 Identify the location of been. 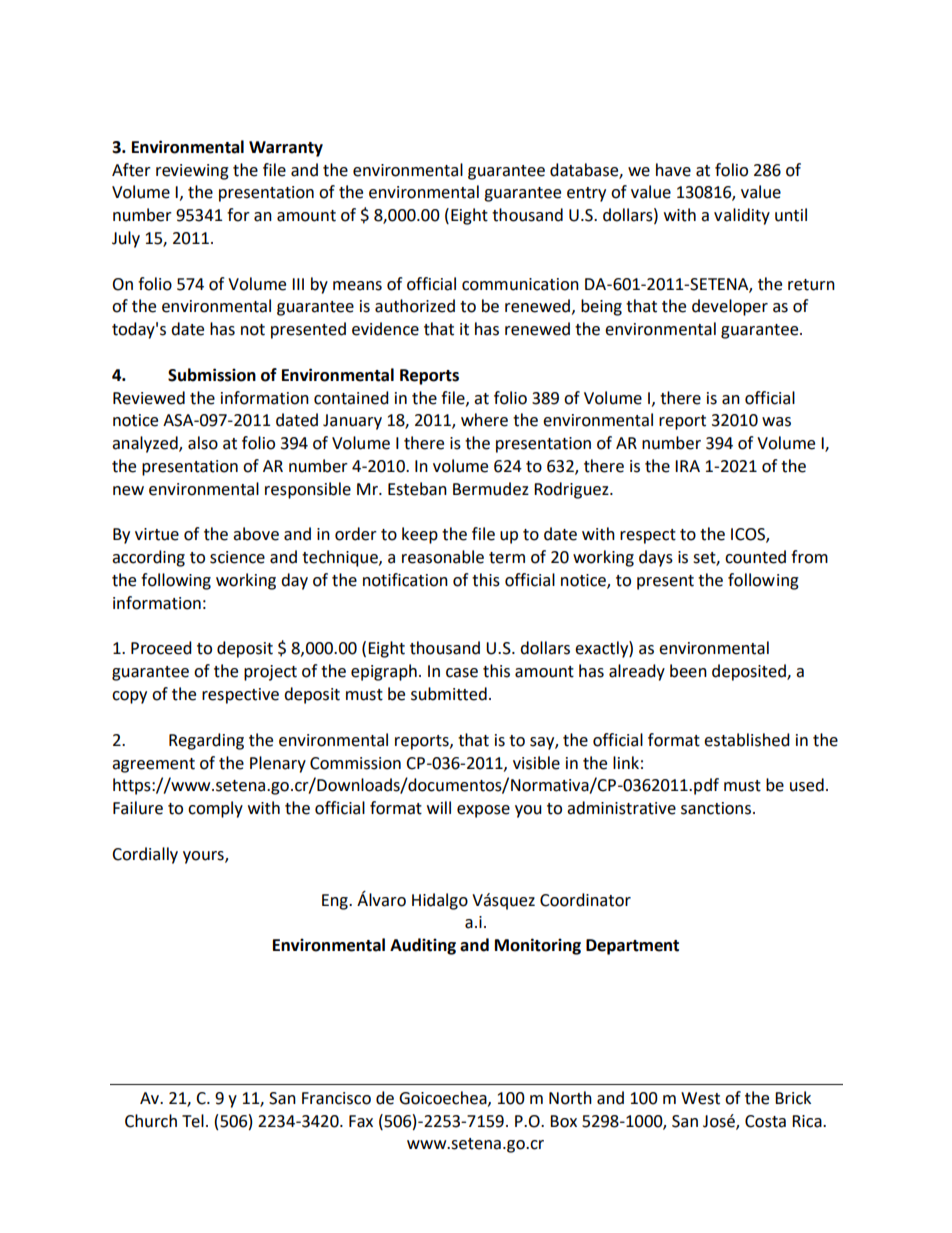
(688, 671).
